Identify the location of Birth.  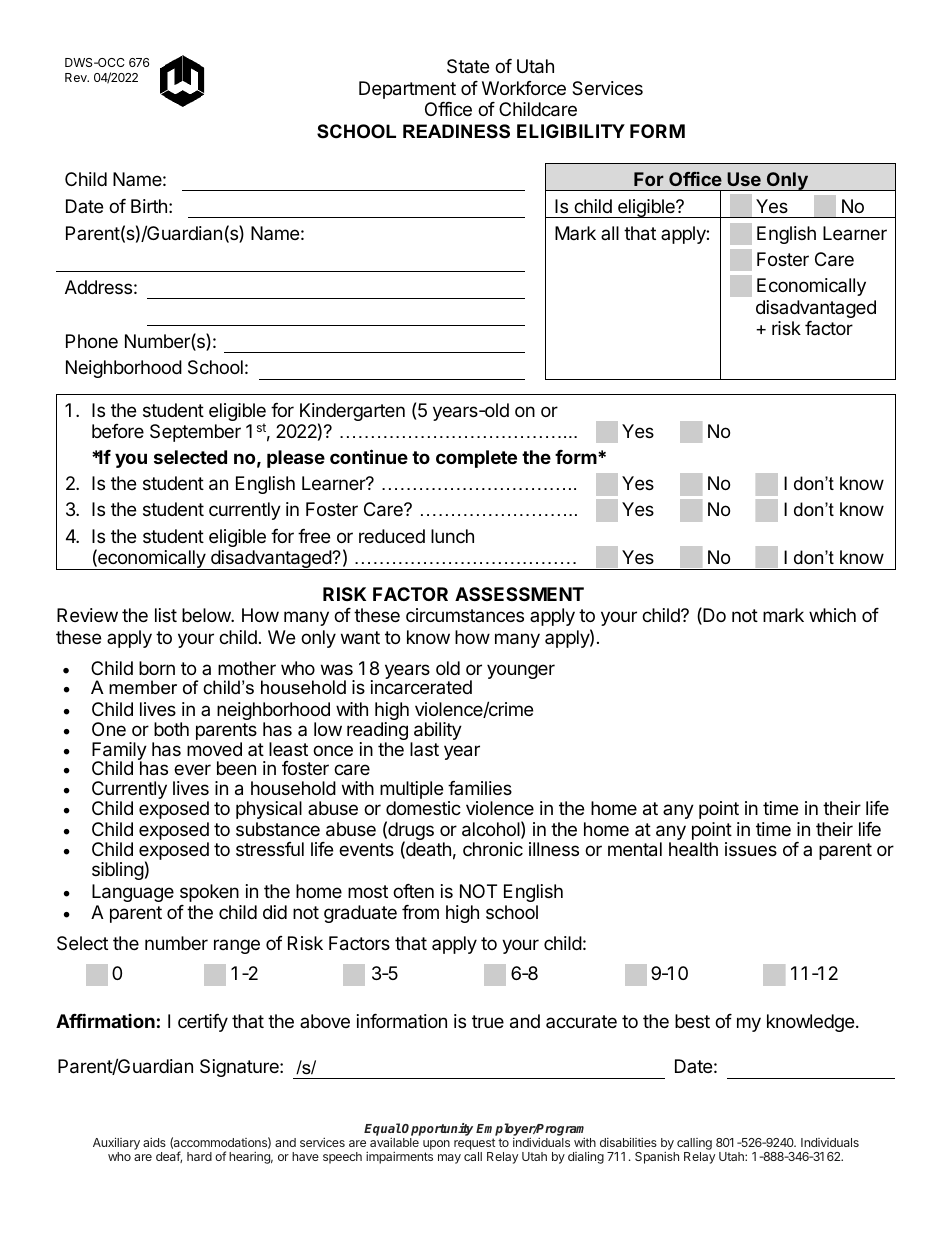
(149, 206).
